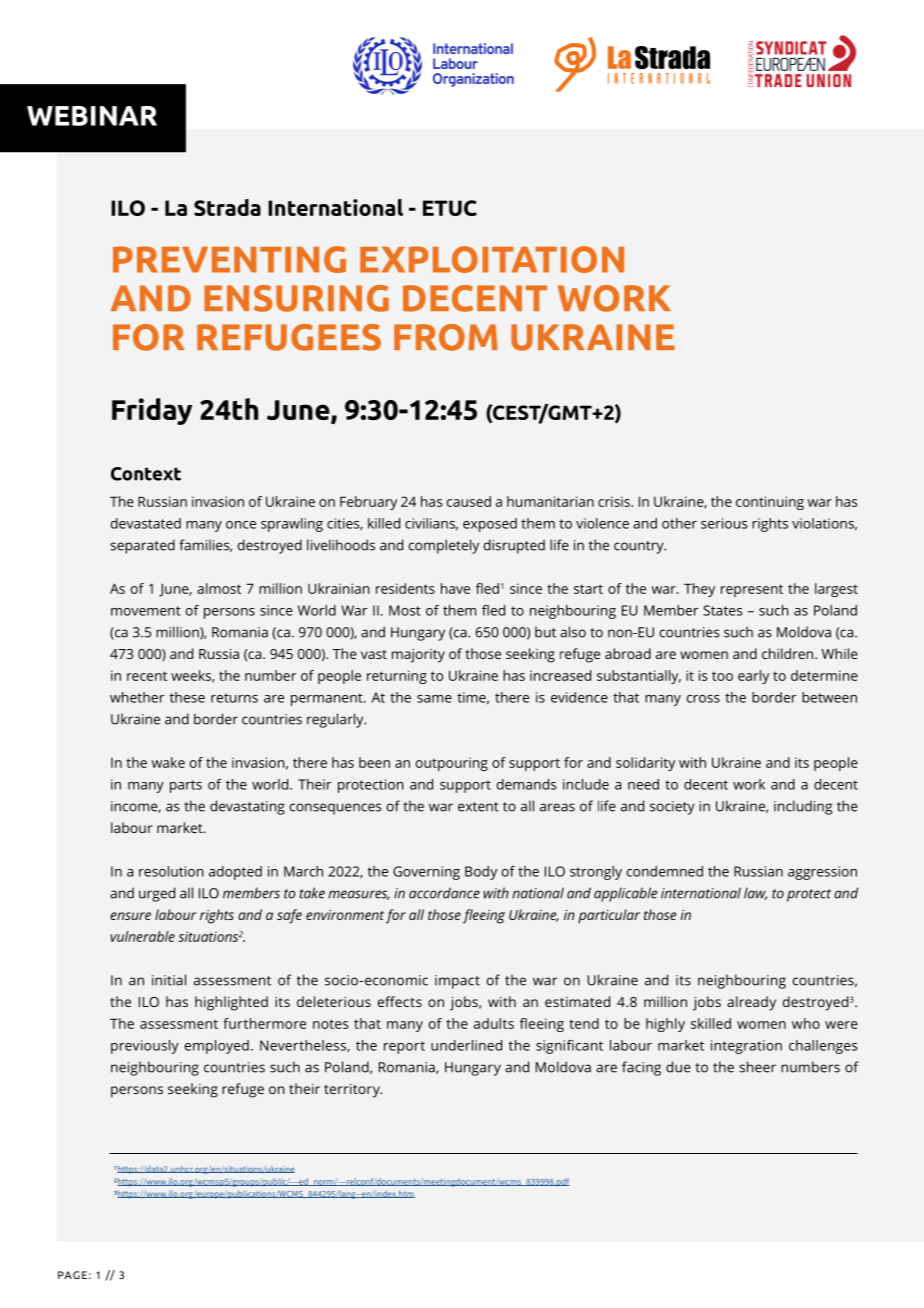 Image resolution: width=924 pixels, height=1308 pixels. Describe the element at coordinates (514, 546) in the screenshot. I see `disrupted` at that location.
